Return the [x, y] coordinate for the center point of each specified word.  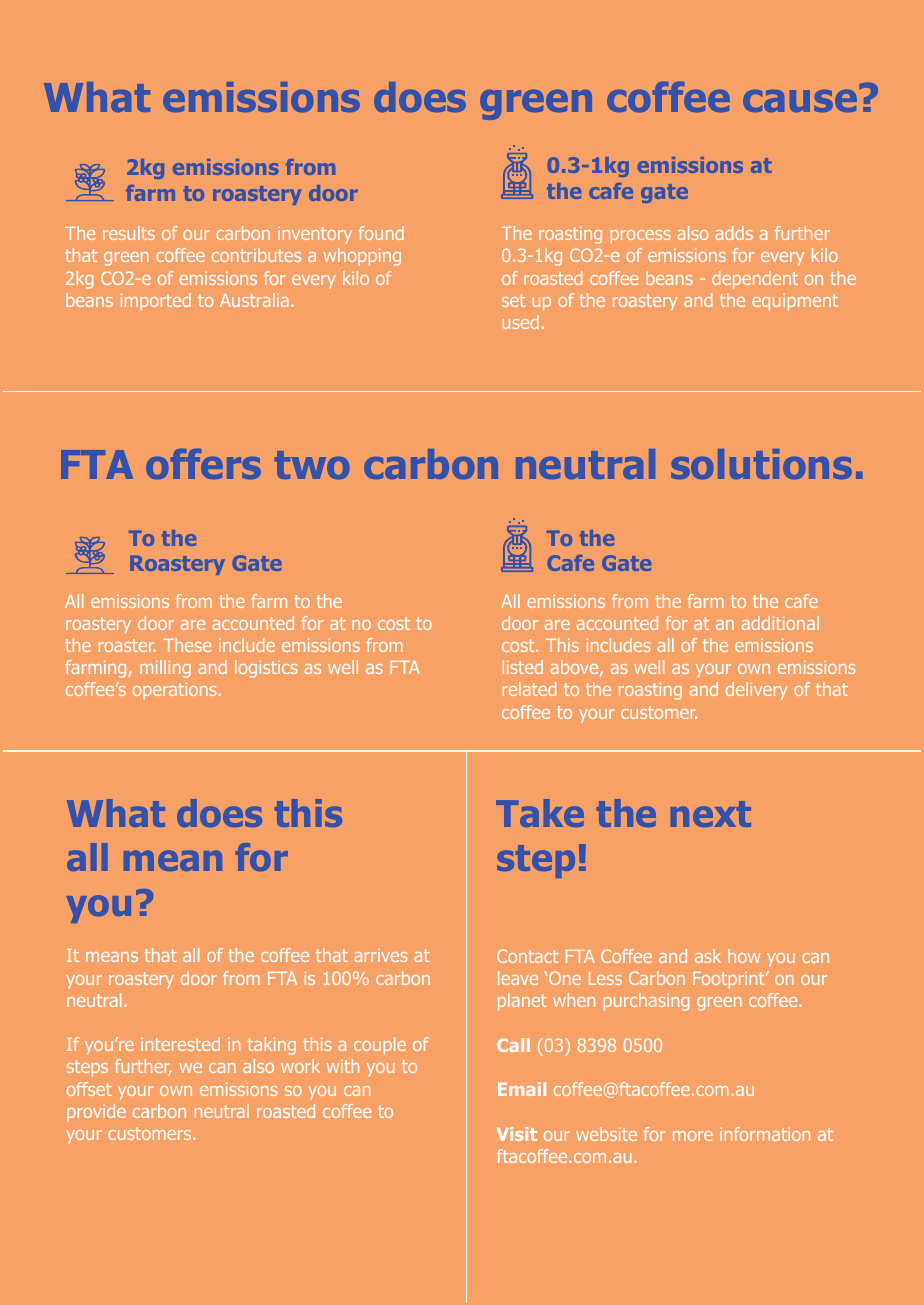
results [129, 233]
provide [96, 1113]
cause [801, 99]
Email [522, 1089]
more [693, 1136]
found [381, 233]
